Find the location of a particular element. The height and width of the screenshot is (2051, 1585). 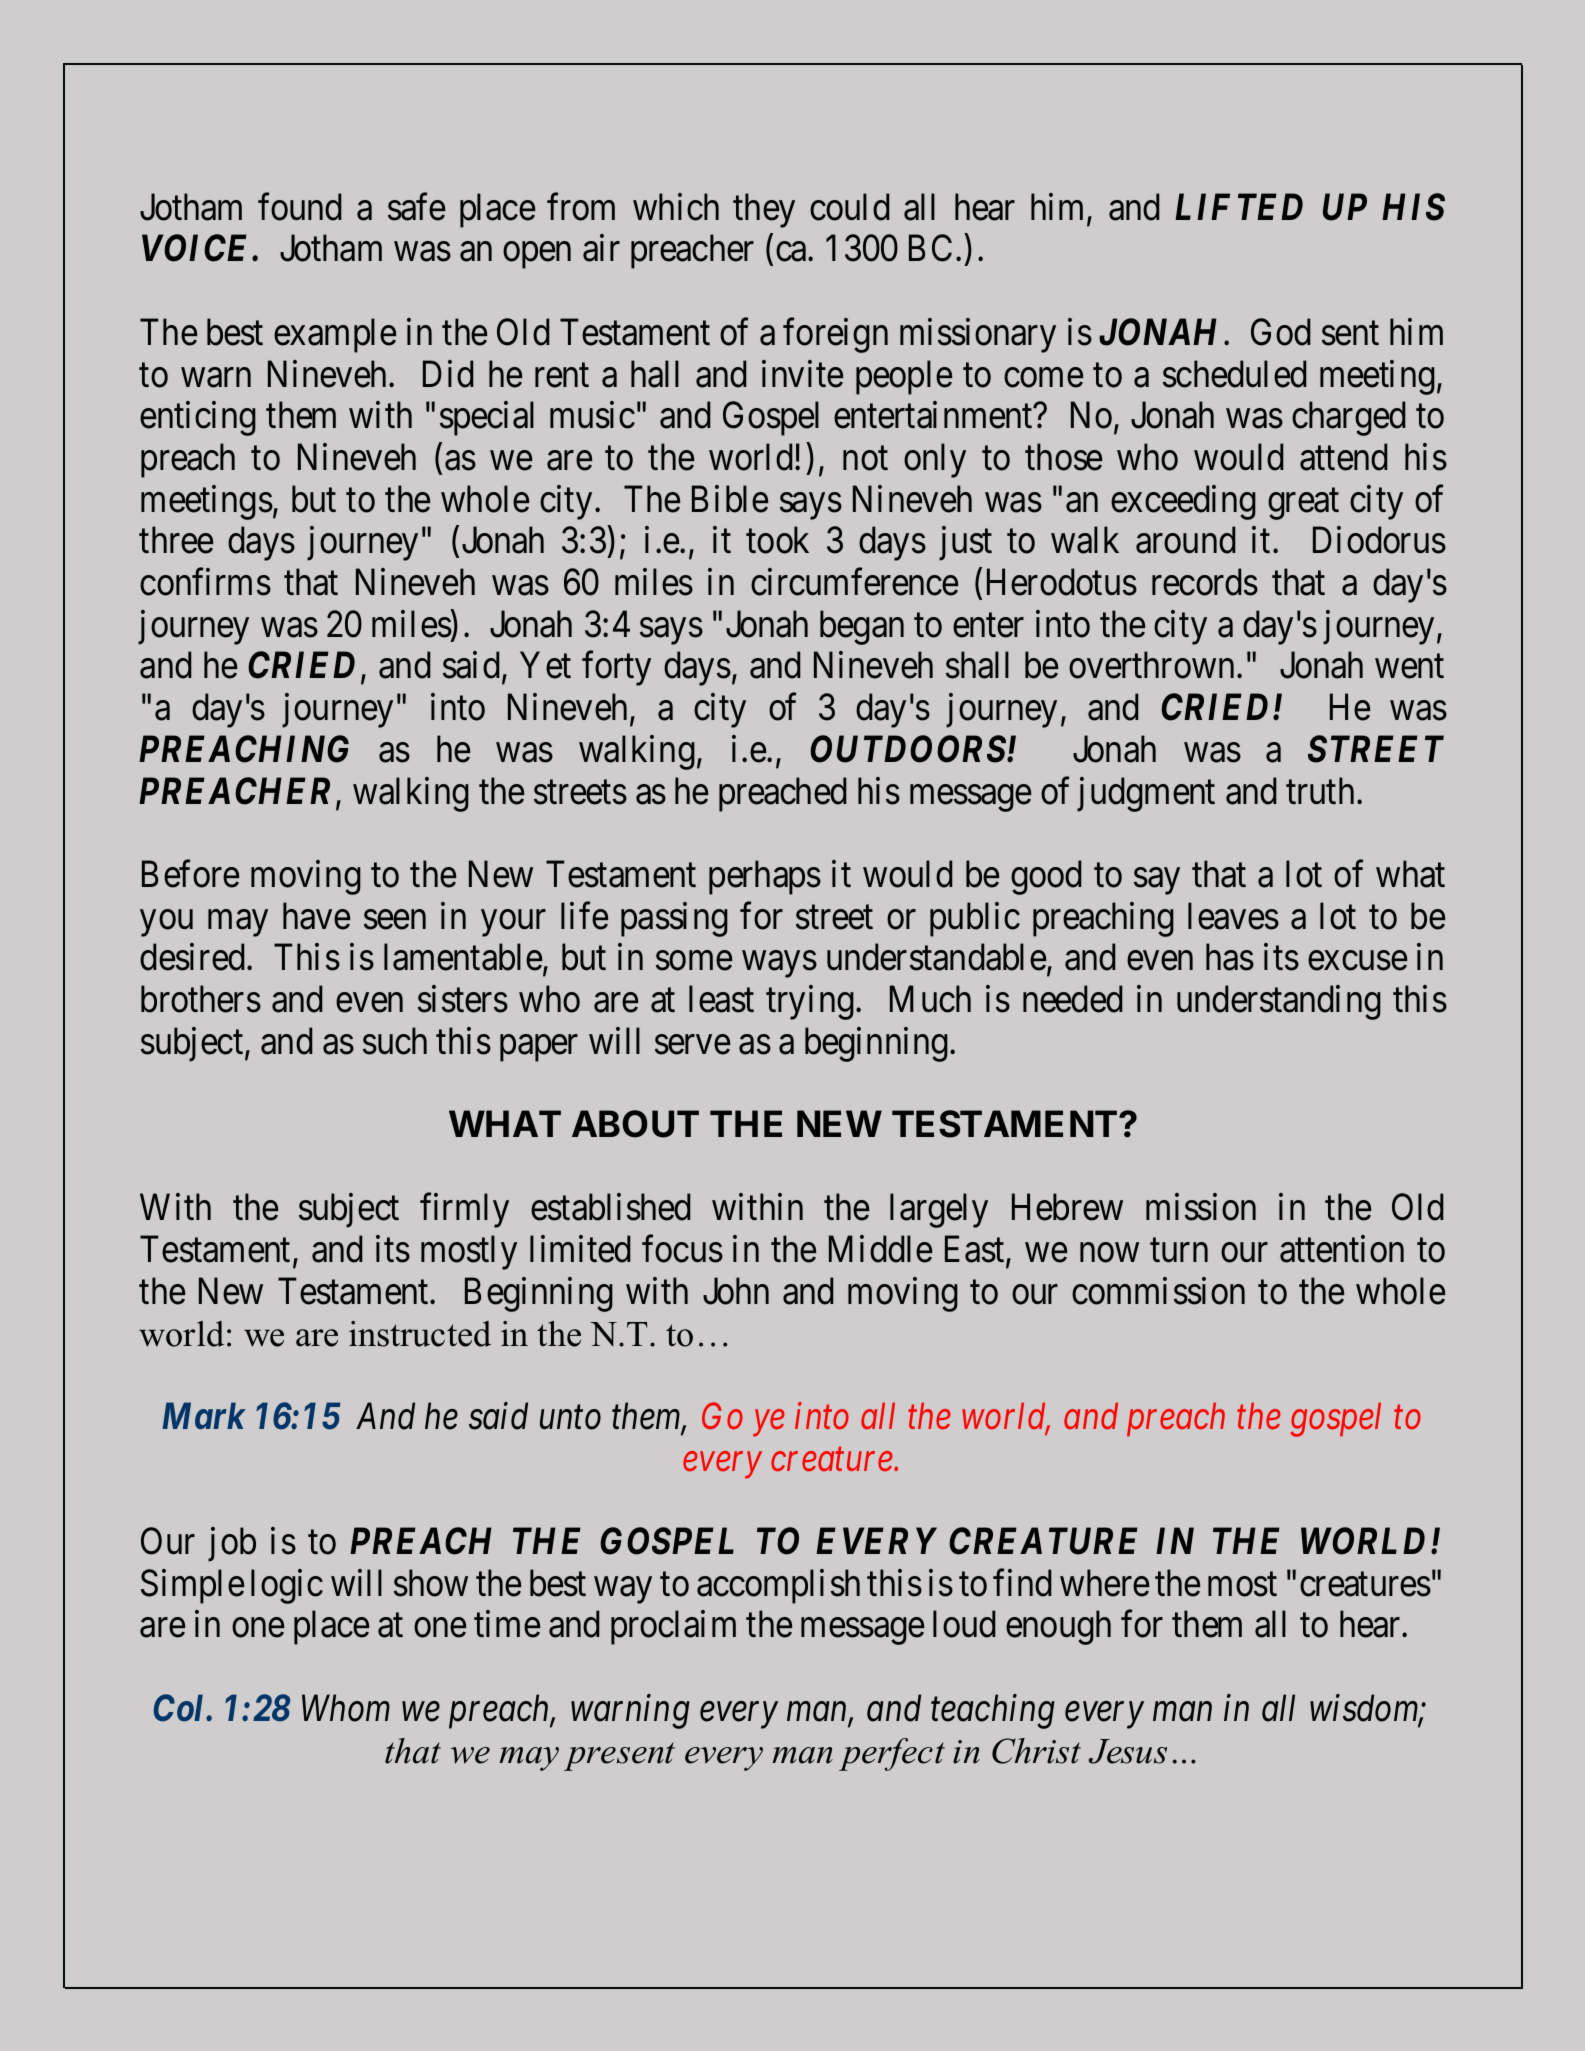

Yet is located at coordinates (545, 665).
